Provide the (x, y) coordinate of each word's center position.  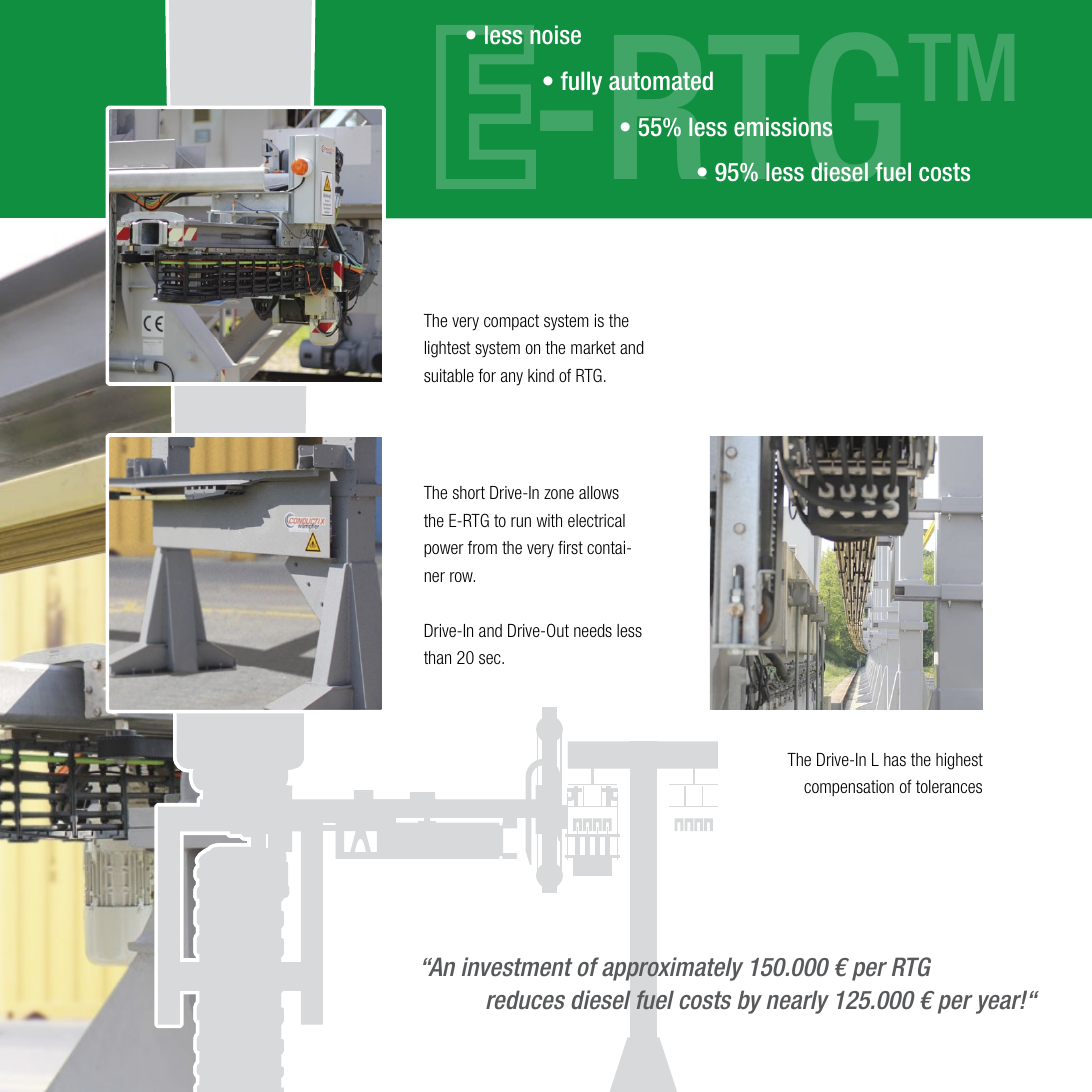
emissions (783, 127)
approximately (672, 969)
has (895, 759)
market (593, 347)
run (521, 522)
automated (661, 81)
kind (541, 375)
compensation (849, 788)
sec (491, 659)
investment (517, 967)
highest (959, 761)
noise (555, 35)
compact (511, 322)
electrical (596, 520)
